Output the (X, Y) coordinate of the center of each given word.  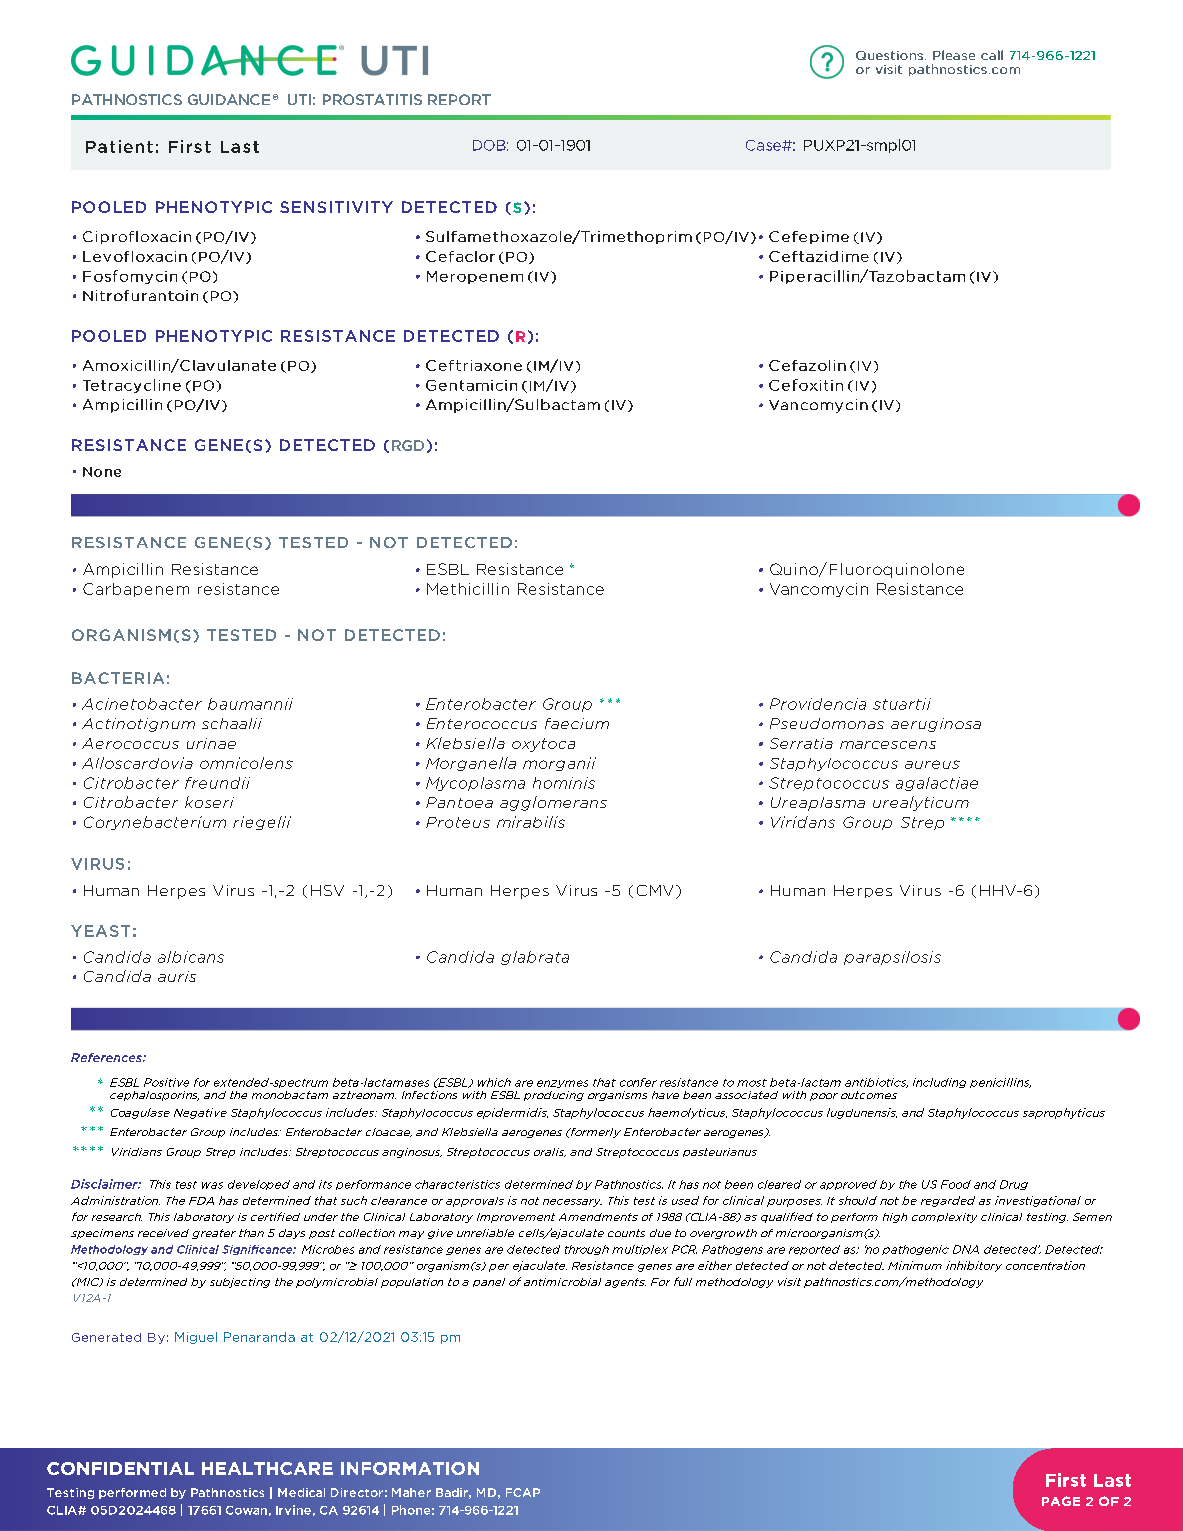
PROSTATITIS (372, 99)
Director (357, 1492)
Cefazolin (807, 365)
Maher (411, 1492)
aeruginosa (936, 725)
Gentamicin (471, 385)
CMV (655, 890)
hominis (564, 783)
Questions (889, 55)
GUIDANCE (229, 99)
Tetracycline (132, 386)
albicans (191, 957)
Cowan (246, 1510)
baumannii (250, 704)
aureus (932, 764)
